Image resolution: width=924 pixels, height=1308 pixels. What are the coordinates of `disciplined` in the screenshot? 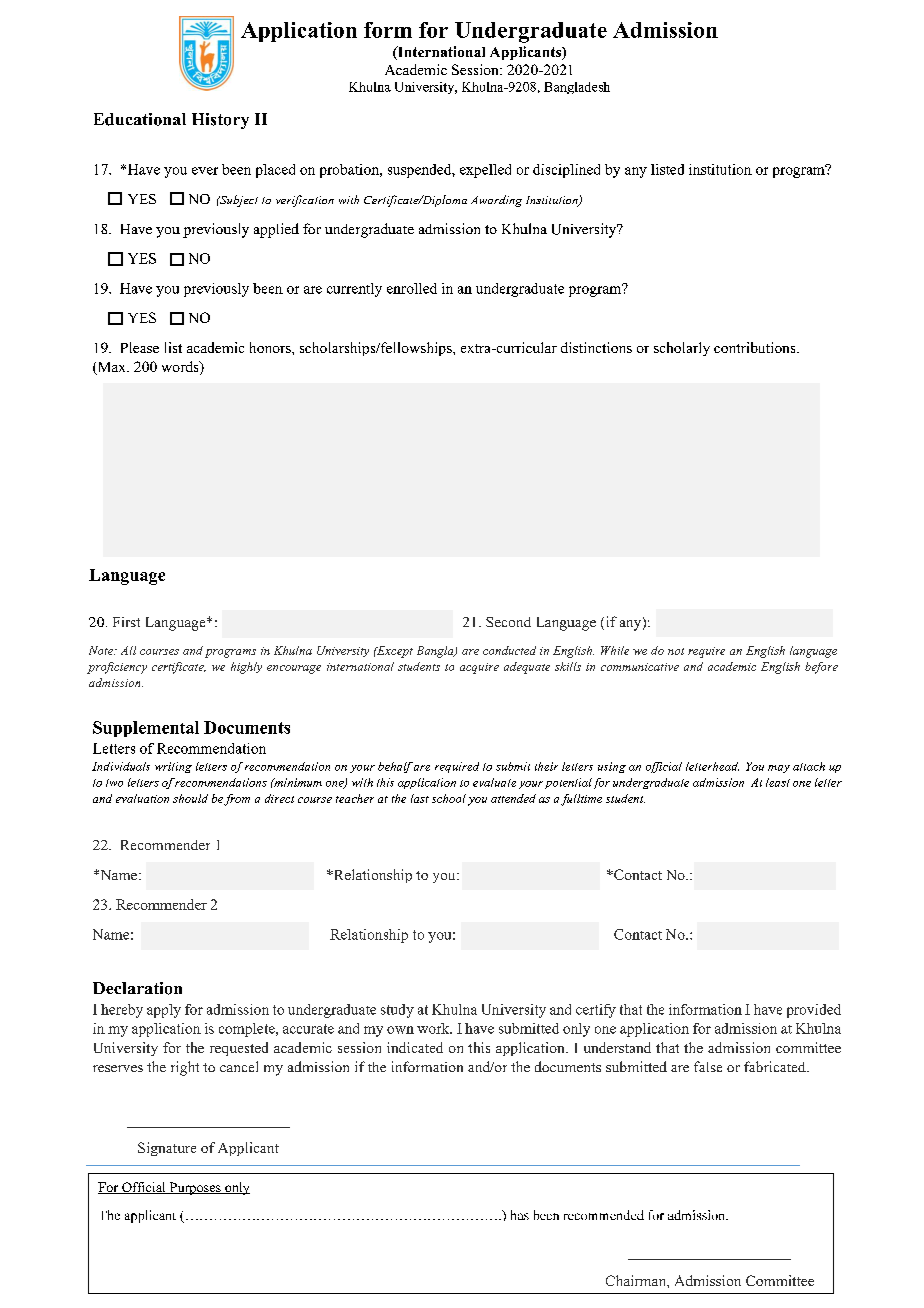 It's located at (566, 171).
